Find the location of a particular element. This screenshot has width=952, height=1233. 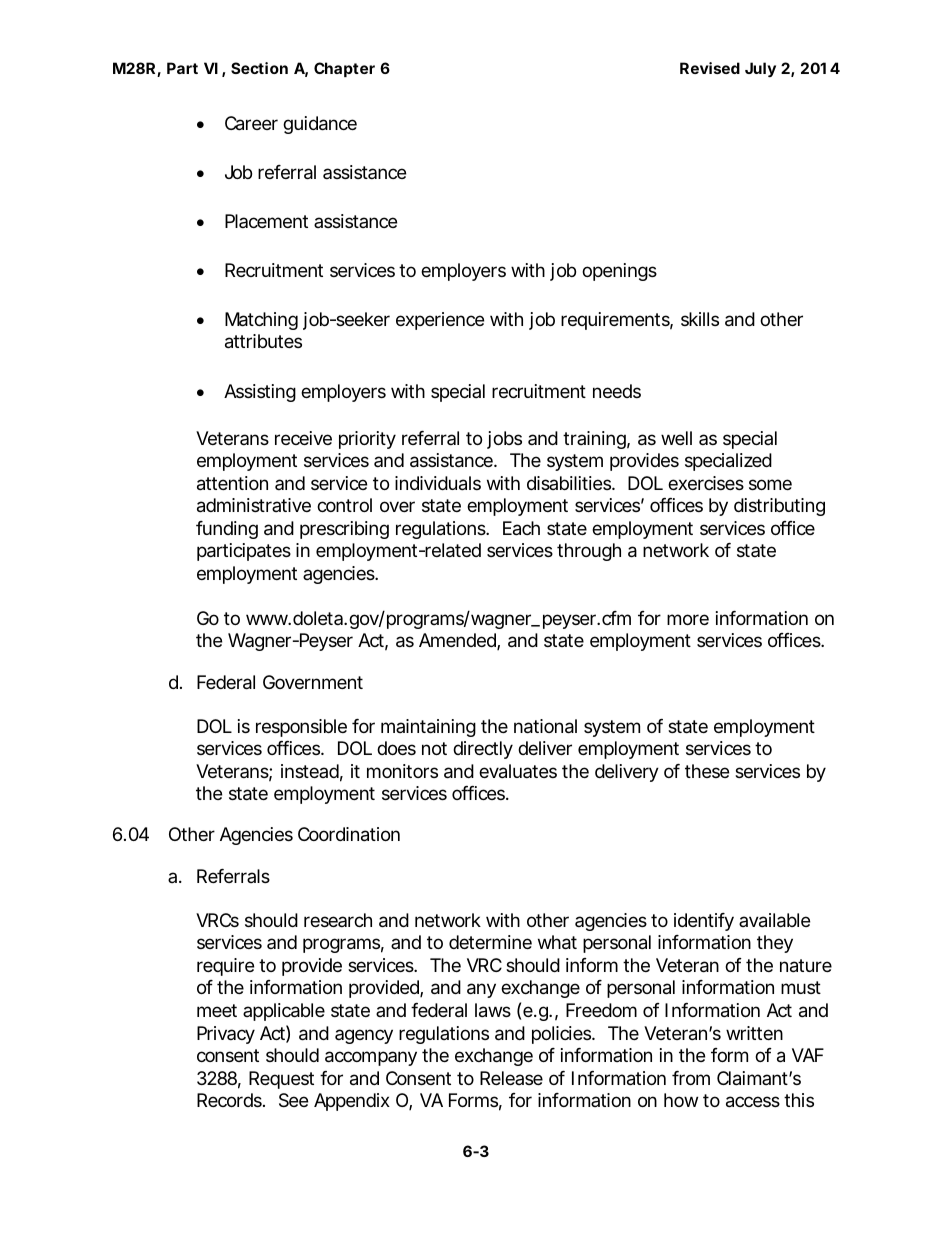

exercises is located at coordinates (706, 483).
